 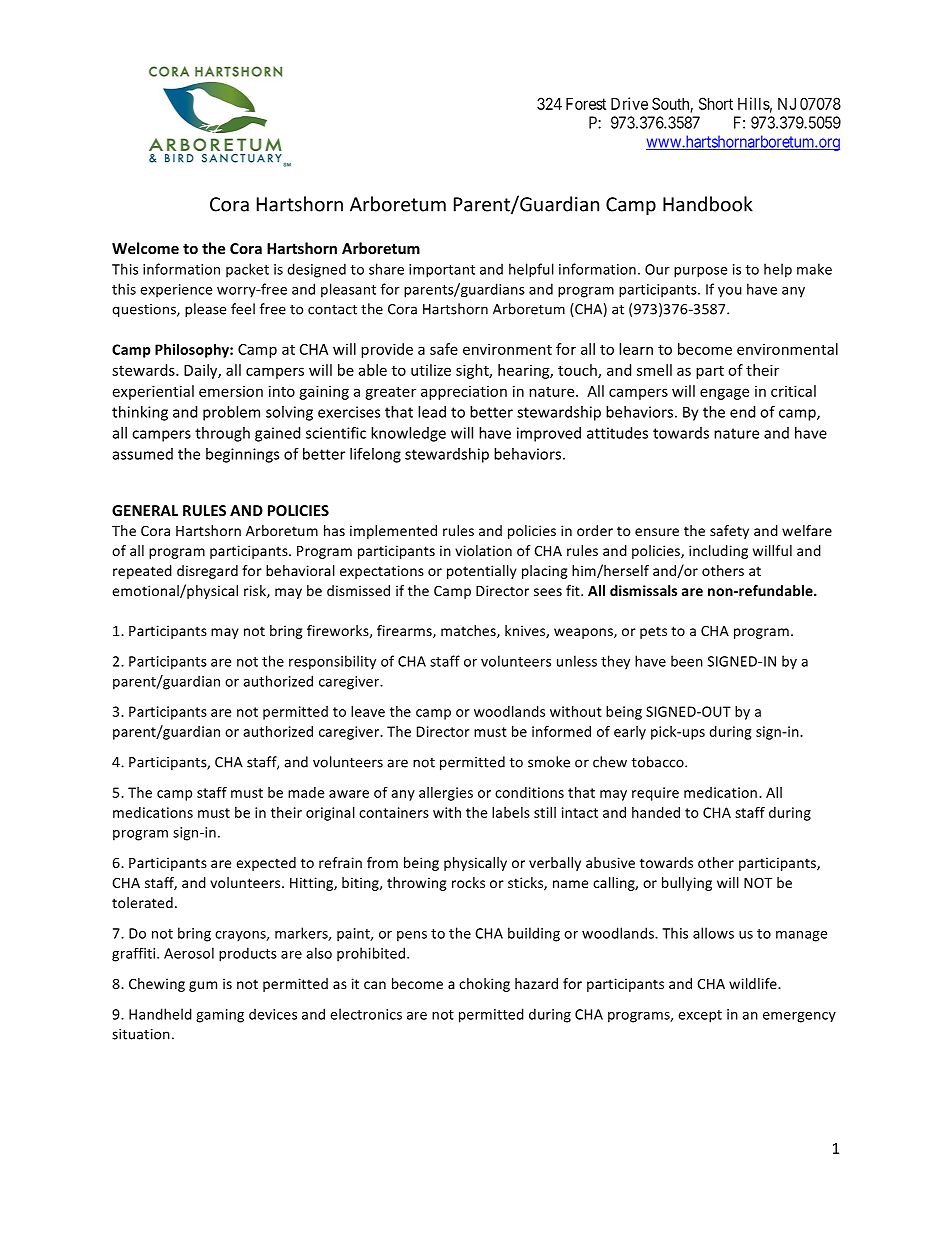 What do you see at coordinates (716, 103) in the screenshot?
I see `Short` at bounding box center [716, 103].
